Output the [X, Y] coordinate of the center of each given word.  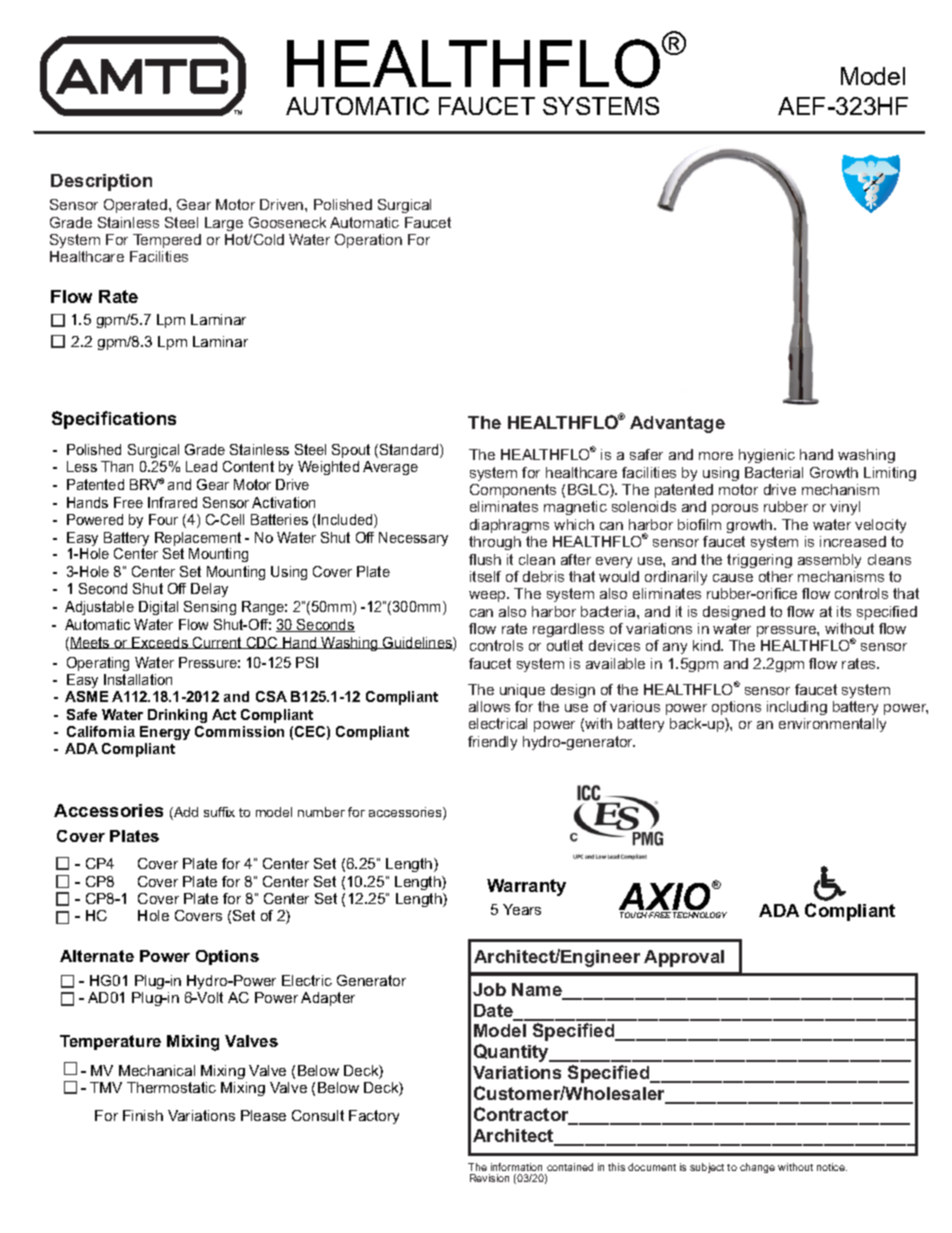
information [517, 1169]
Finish [143, 1115]
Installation [138, 679]
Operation [368, 241]
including [797, 708]
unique [522, 691]
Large [224, 224]
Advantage [677, 424]
